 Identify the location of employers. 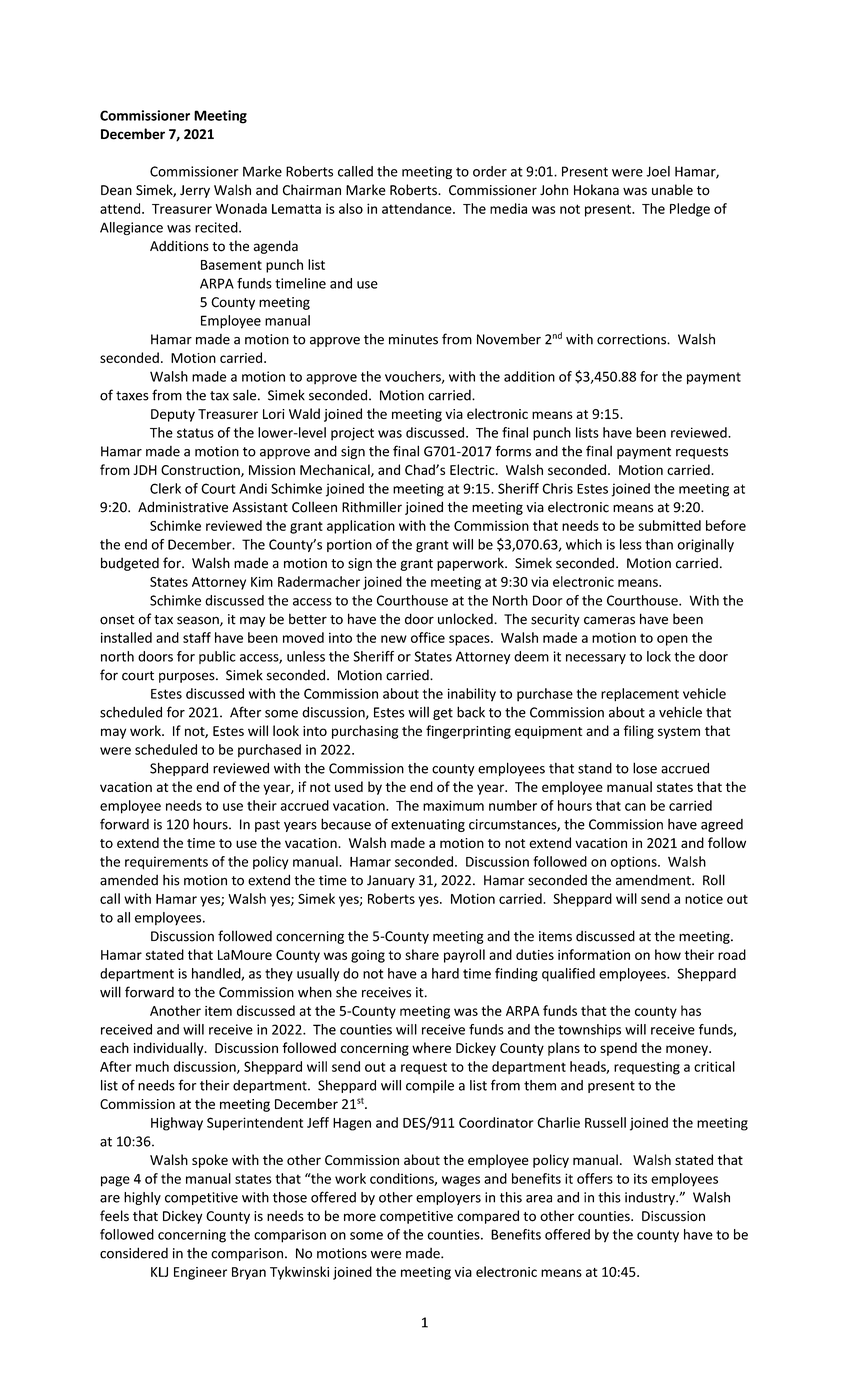
(448, 1198).
